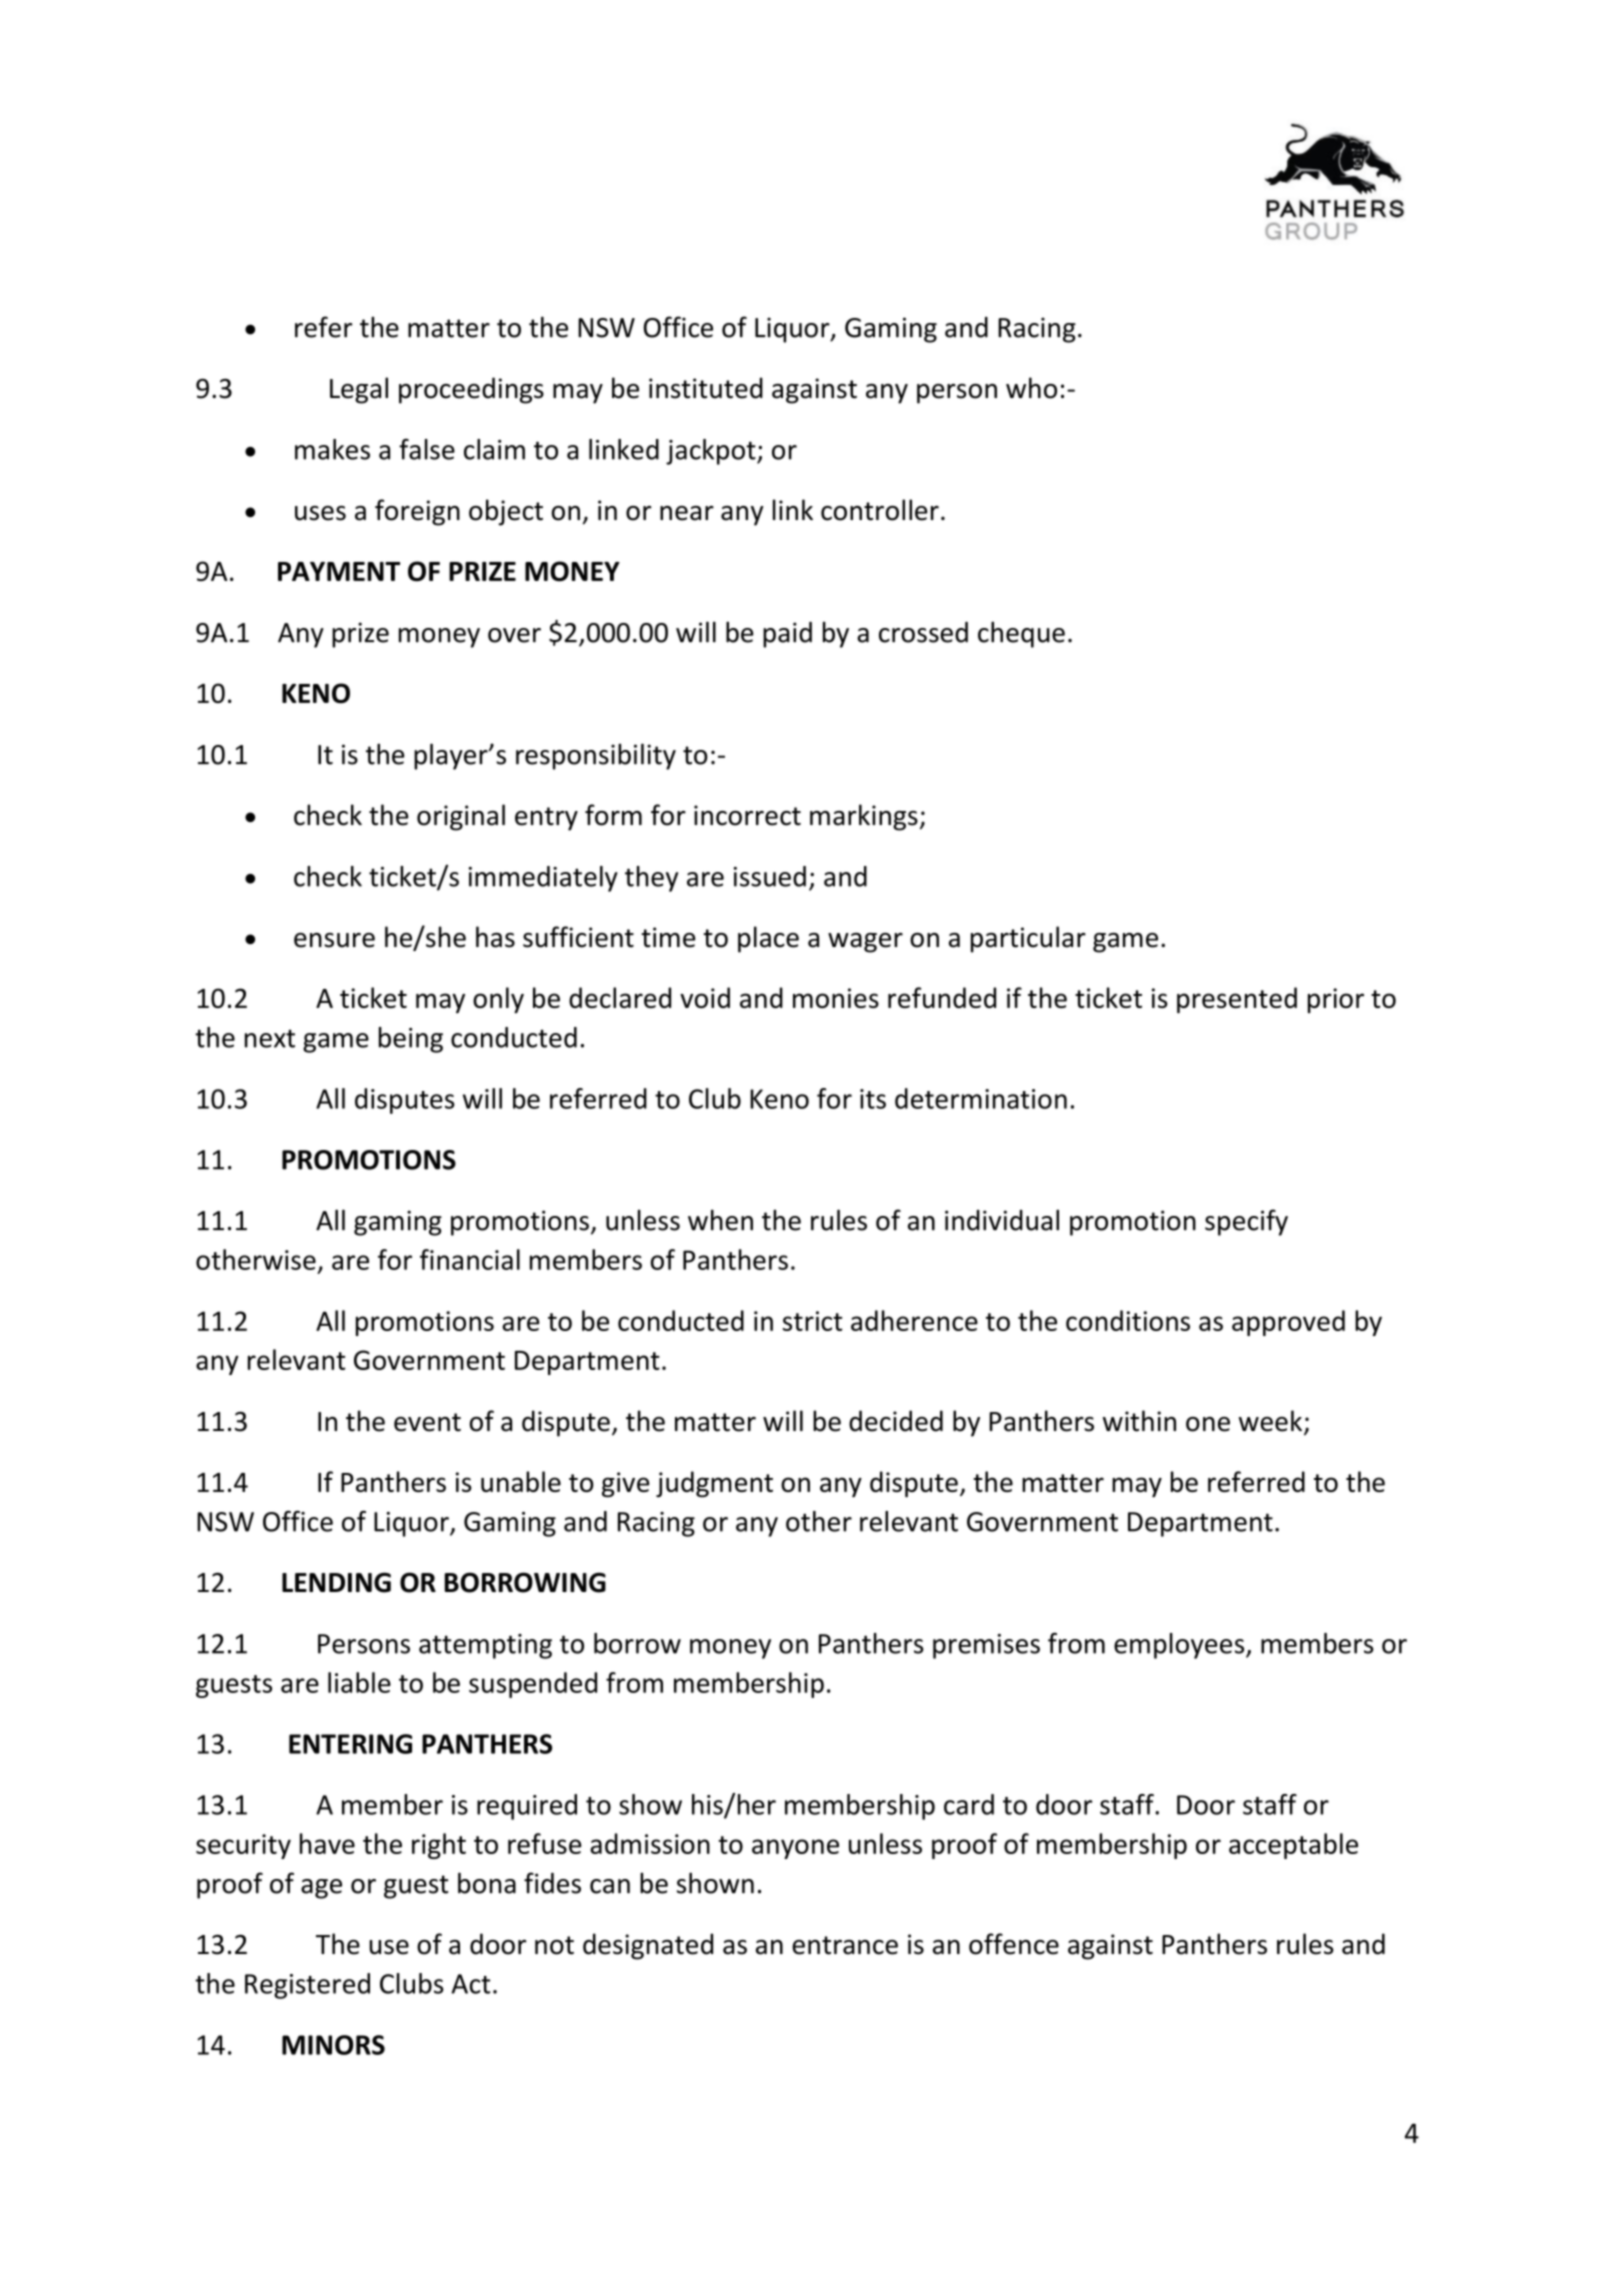 This document has width=1614, height=2283. What do you see at coordinates (307, 1986) in the document?
I see `Registered` at bounding box center [307, 1986].
